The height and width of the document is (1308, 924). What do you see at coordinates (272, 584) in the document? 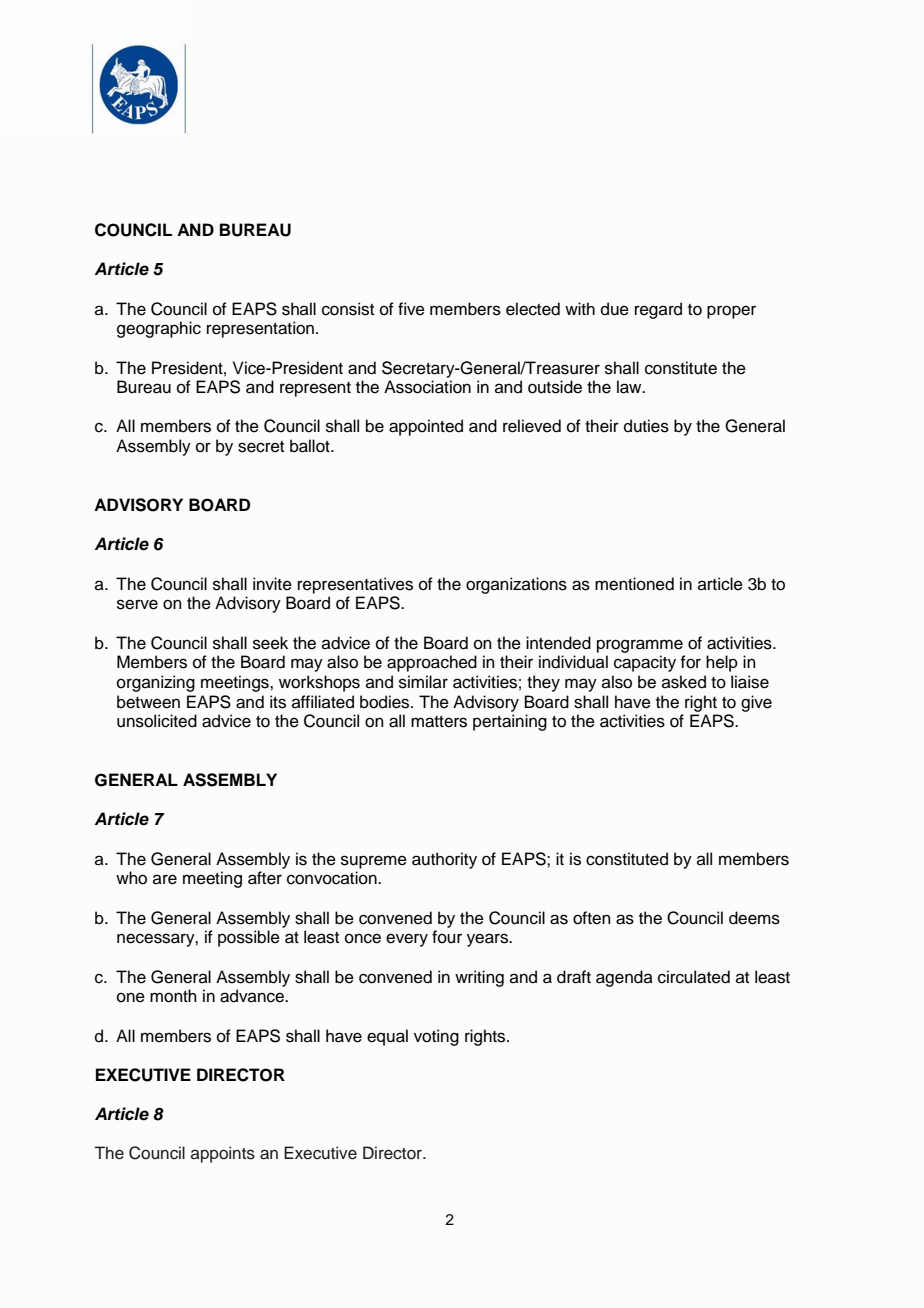
I see `invite` at bounding box center [272, 584].
